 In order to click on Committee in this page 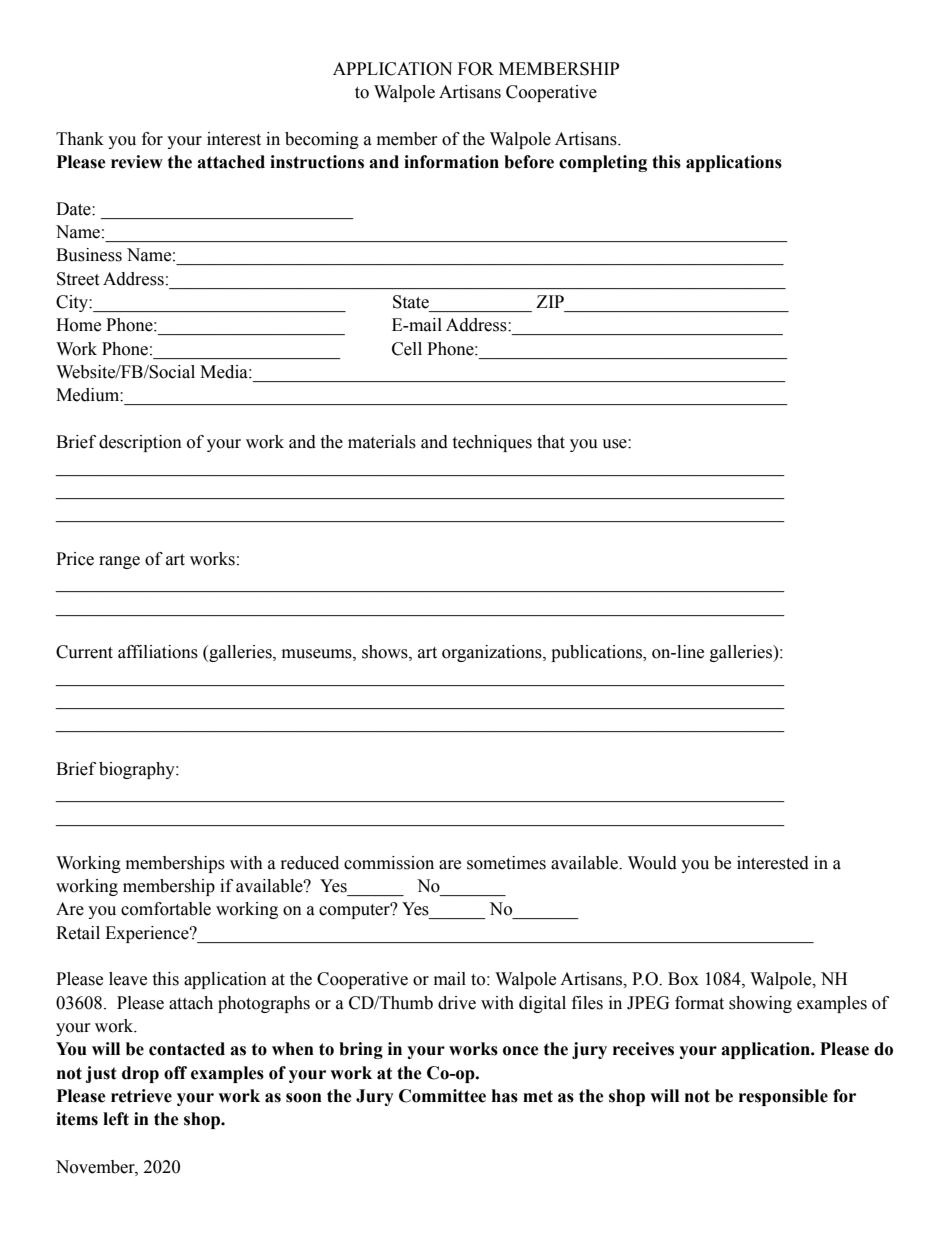, I will do `click(442, 1096)`.
